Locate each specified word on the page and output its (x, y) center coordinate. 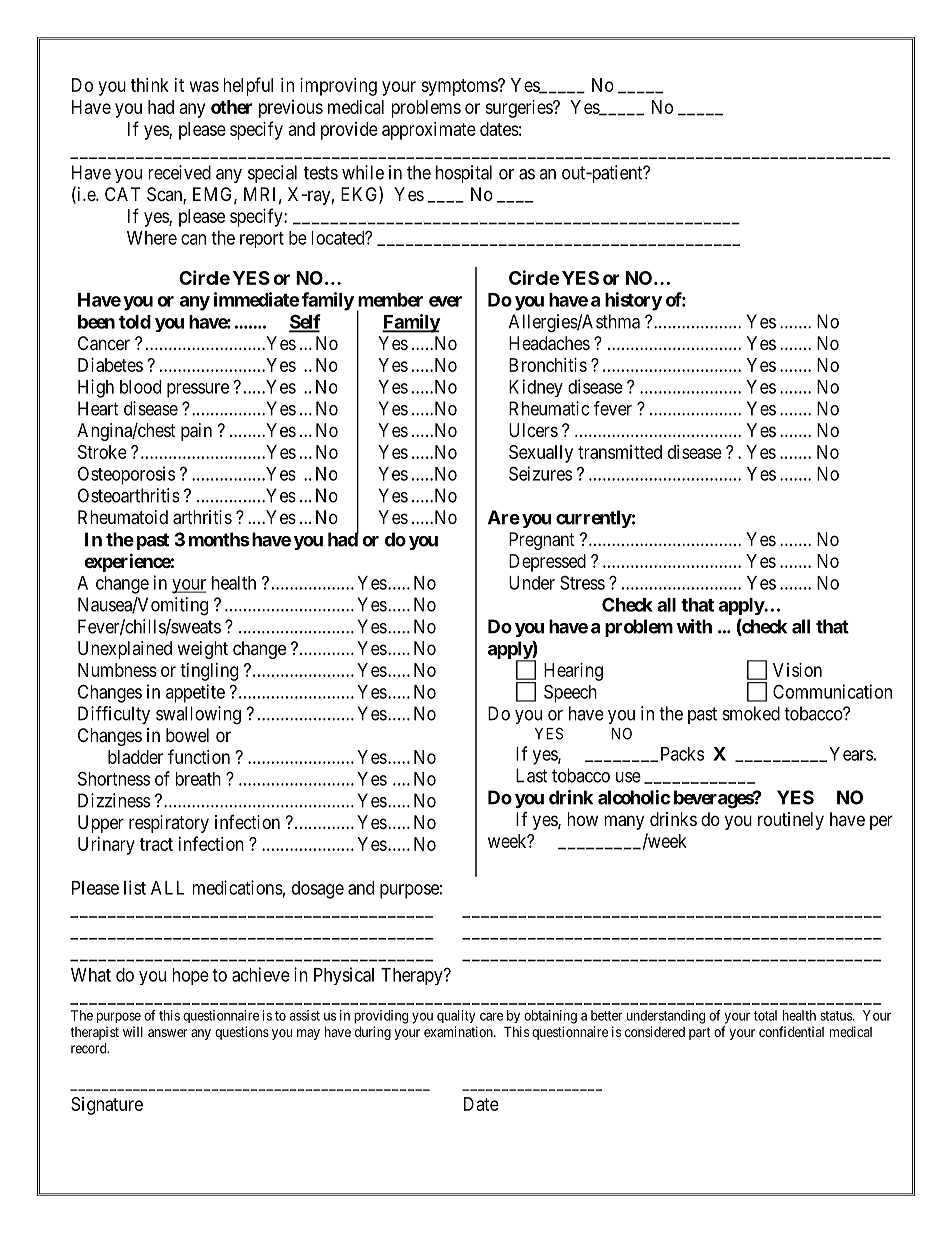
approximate (429, 131)
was (204, 86)
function (199, 756)
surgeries (519, 109)
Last (532, 775)
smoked (751, 713)
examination (459, 1031)
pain (196, 432)
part (700, 1033)
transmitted (620, 452)
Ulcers (533, 430)
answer (167, 1033)
